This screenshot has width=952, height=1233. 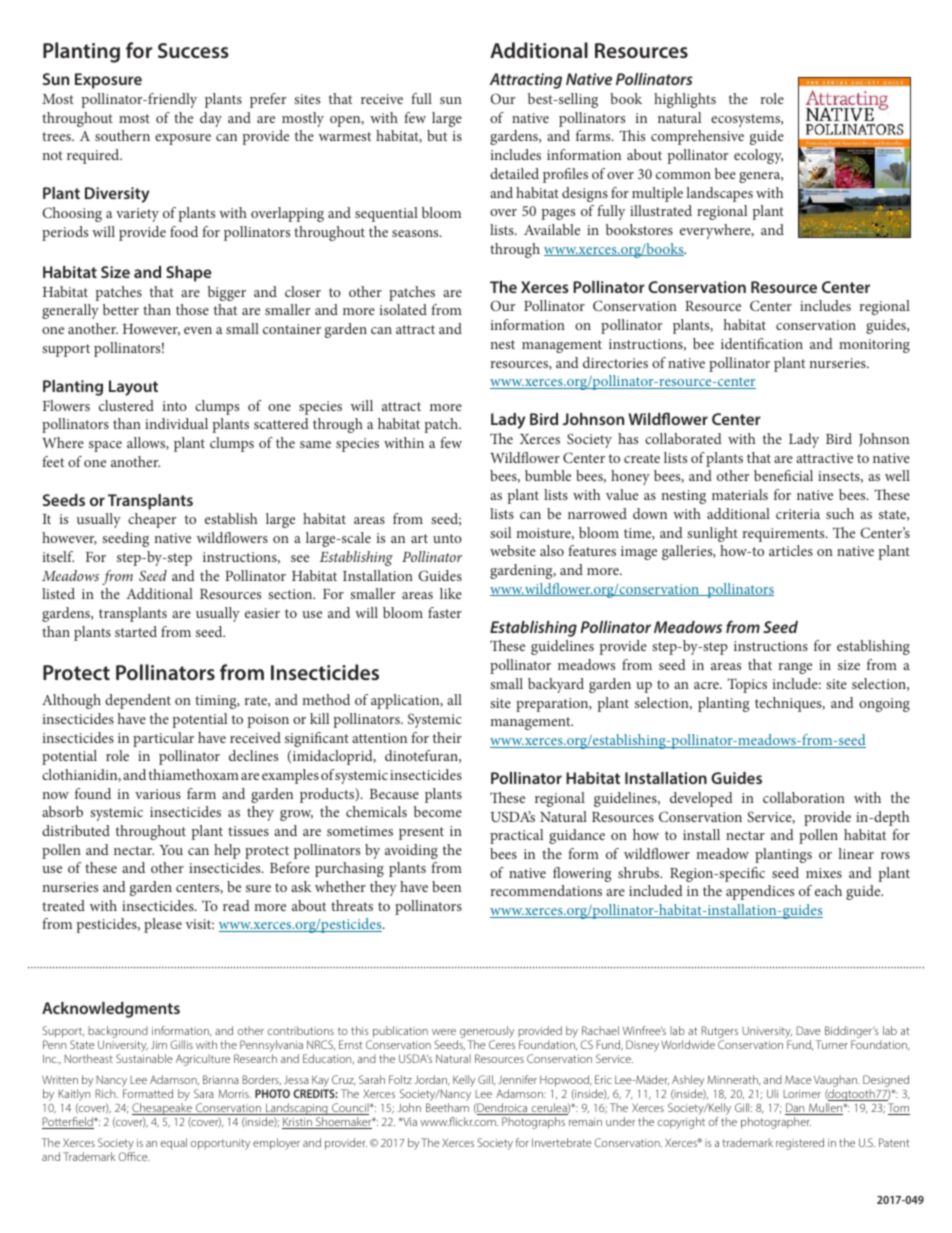 I want to click on mixes, so click(x=824, y=873).
